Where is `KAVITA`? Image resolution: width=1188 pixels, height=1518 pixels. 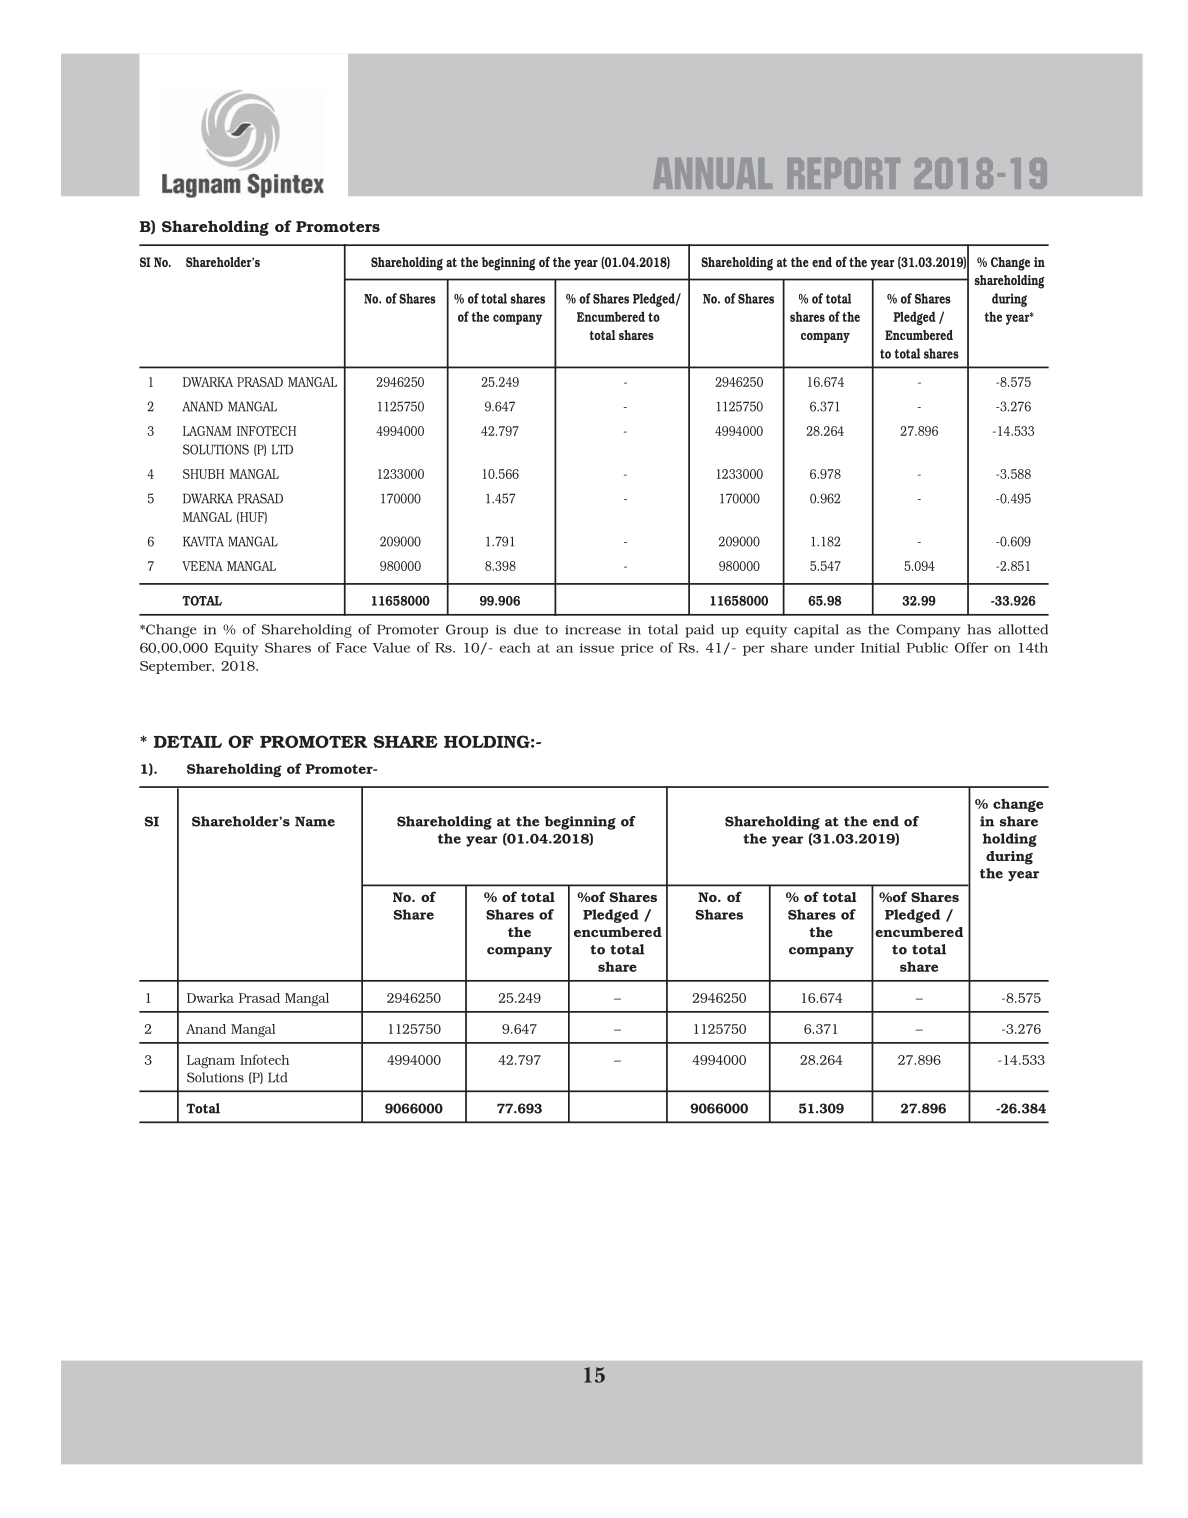
KAVITA is located at coordinates (203, 541).
